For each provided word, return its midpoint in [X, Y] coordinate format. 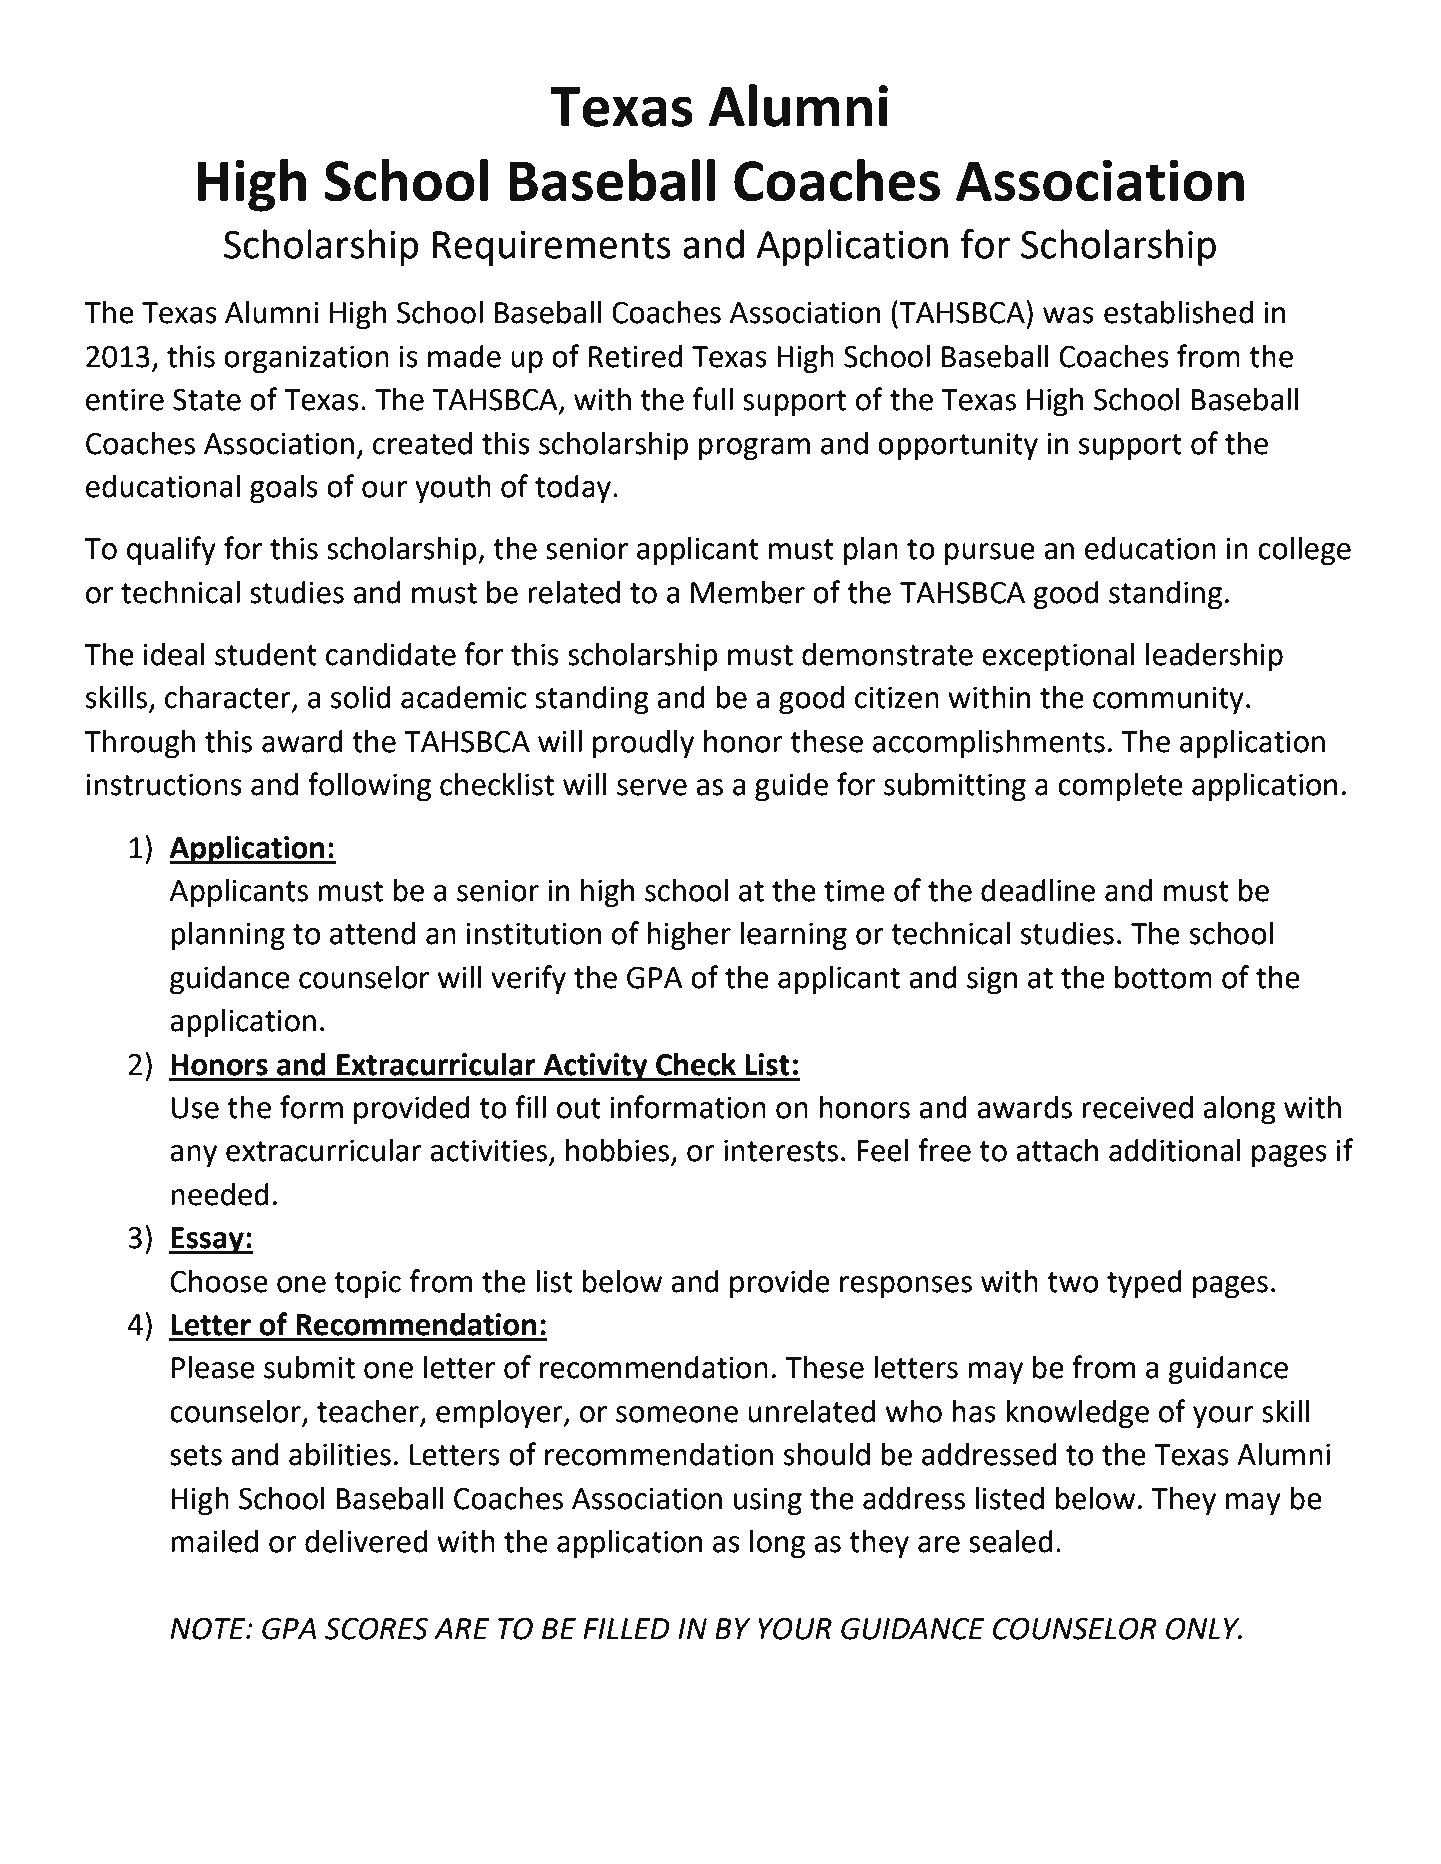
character [229, 698]
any [193, 1156]
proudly [643, 744]
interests [781, 1151]
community [1168, 701]
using [768, 1502]
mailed [214, 1541]
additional [1175, 1150]
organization [306, 360]
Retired [635, 356]
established [1178, 312]
